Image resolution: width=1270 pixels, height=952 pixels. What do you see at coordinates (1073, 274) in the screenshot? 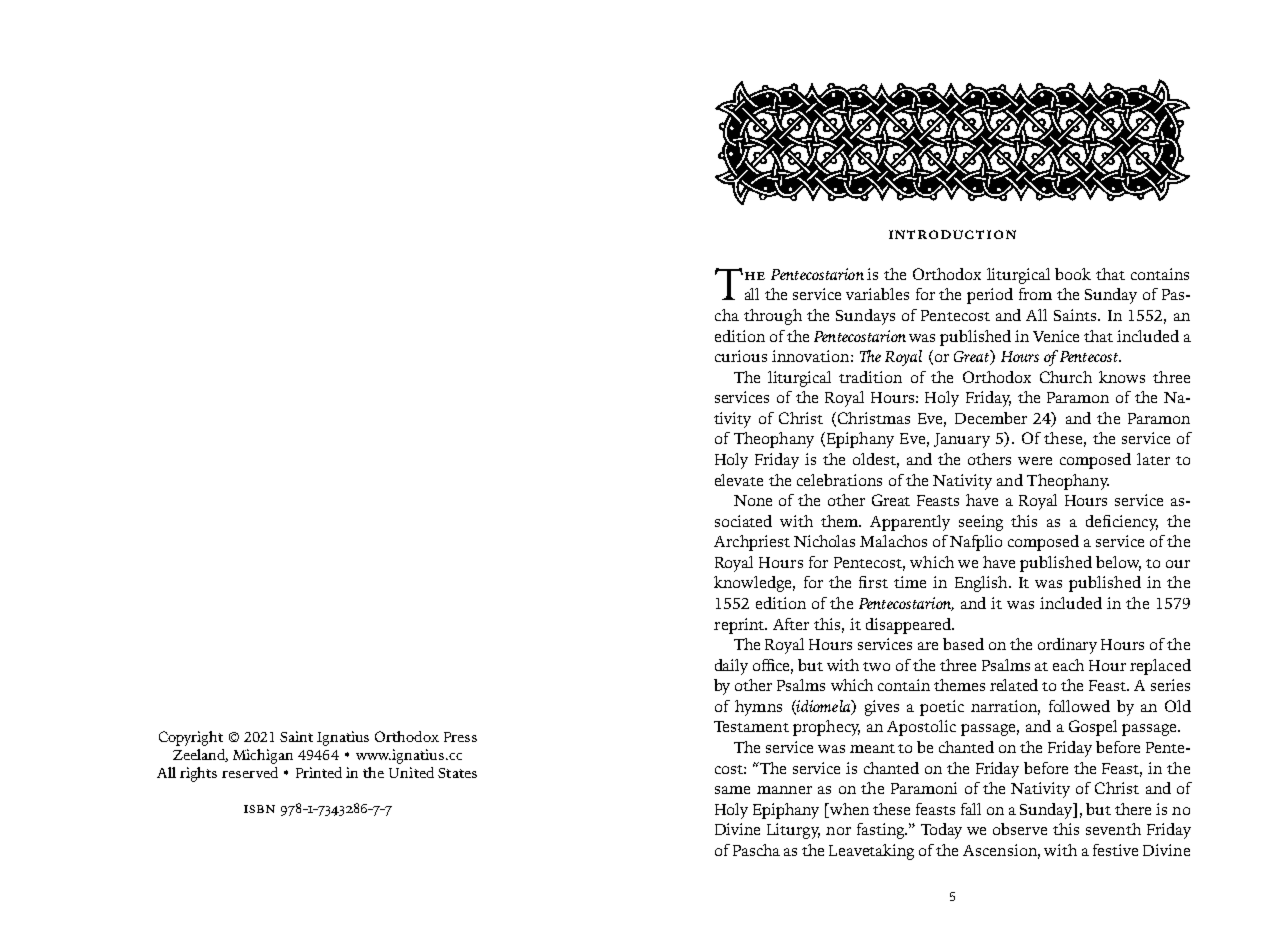
I see `book` at bounding box center [1073, 274].
